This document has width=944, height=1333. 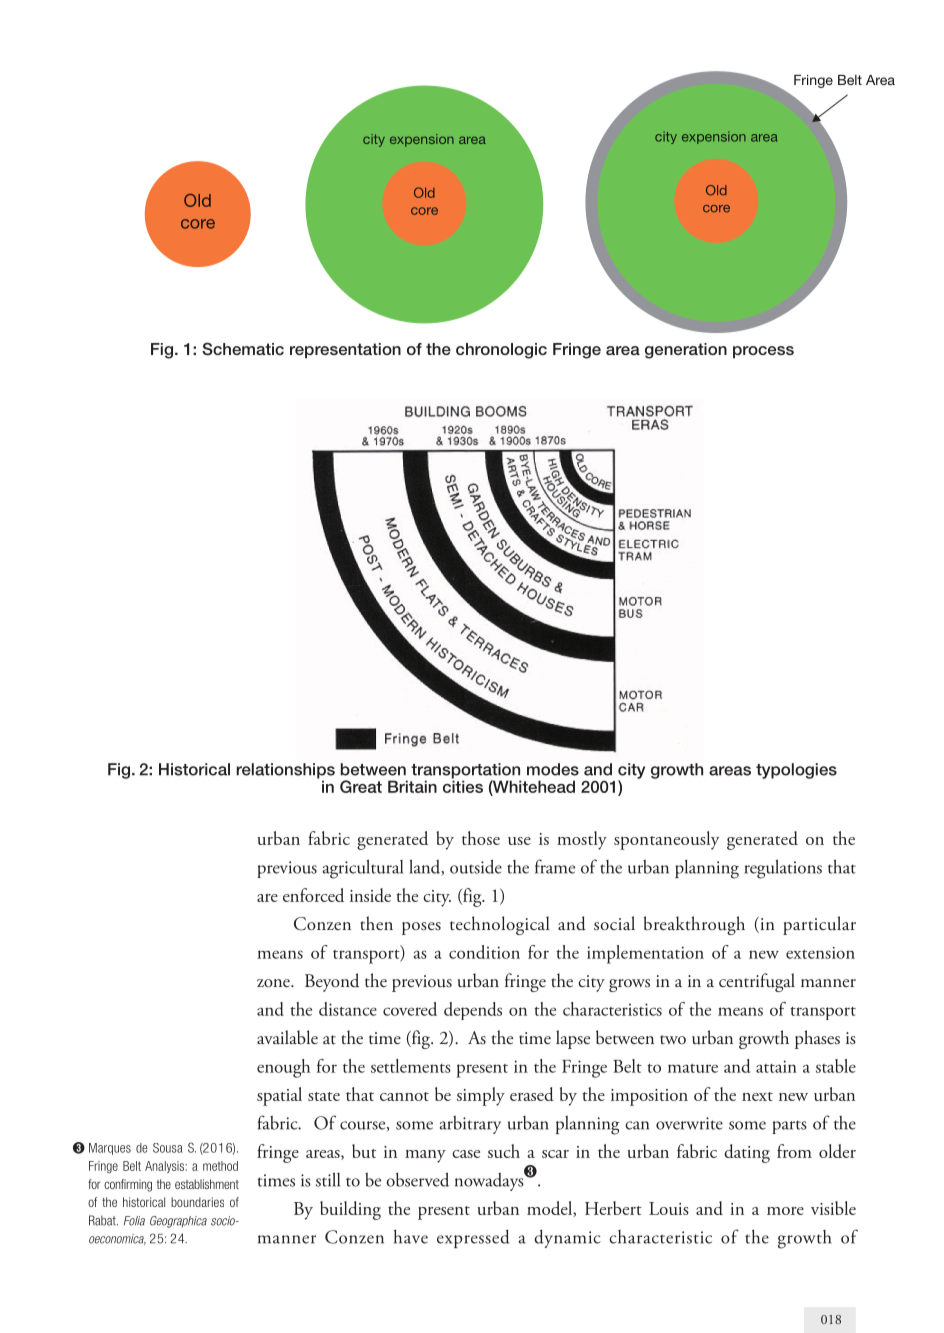 What do you see at coordinates (763, 352) in the document?
I see `process` at bounding box center [763, 352].
